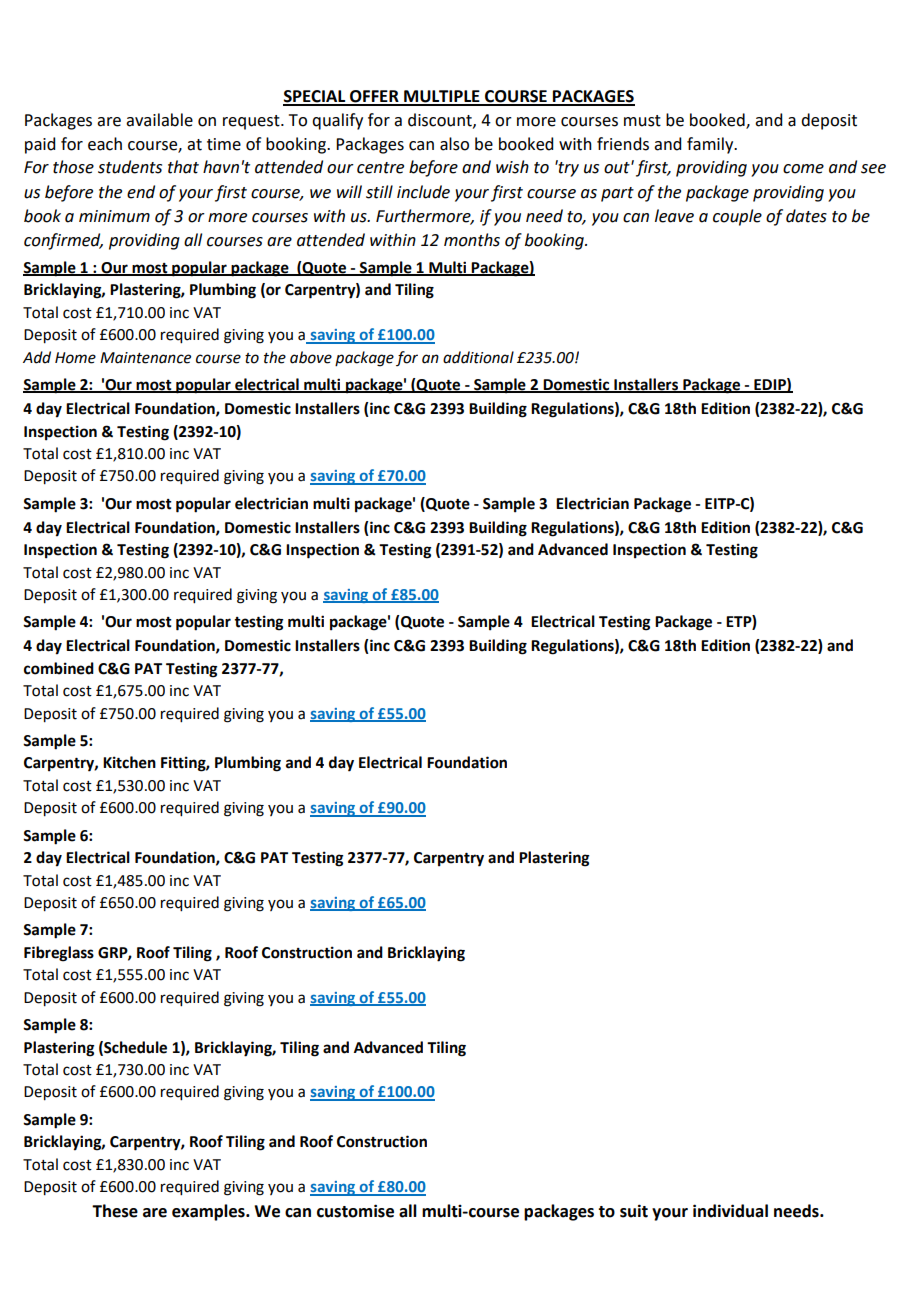  Describe the element at coordinates (454, 144) in the document. I see `also` at that location.
